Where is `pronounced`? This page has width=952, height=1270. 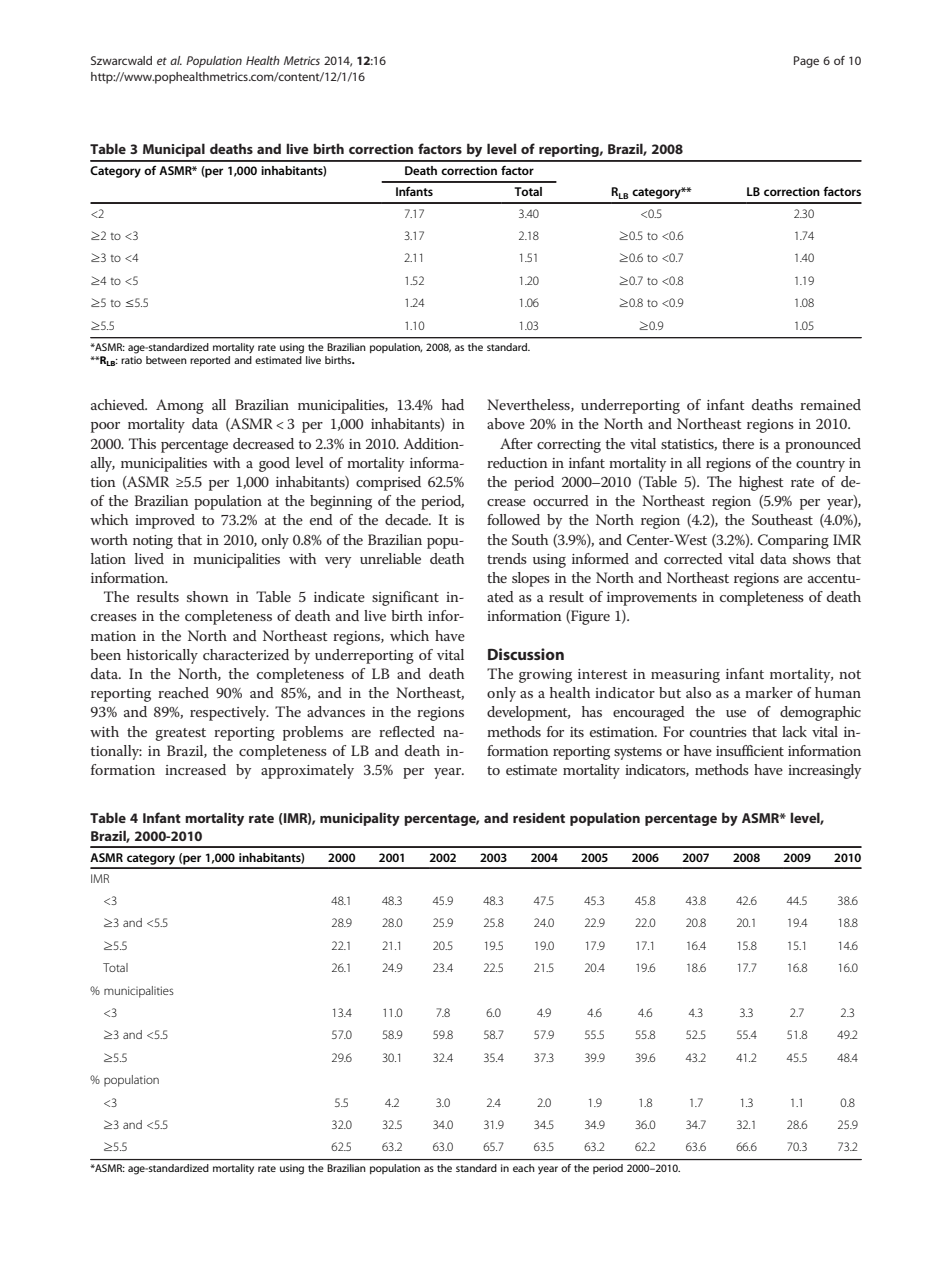 pronounced is located at coordinates (823, 445).
